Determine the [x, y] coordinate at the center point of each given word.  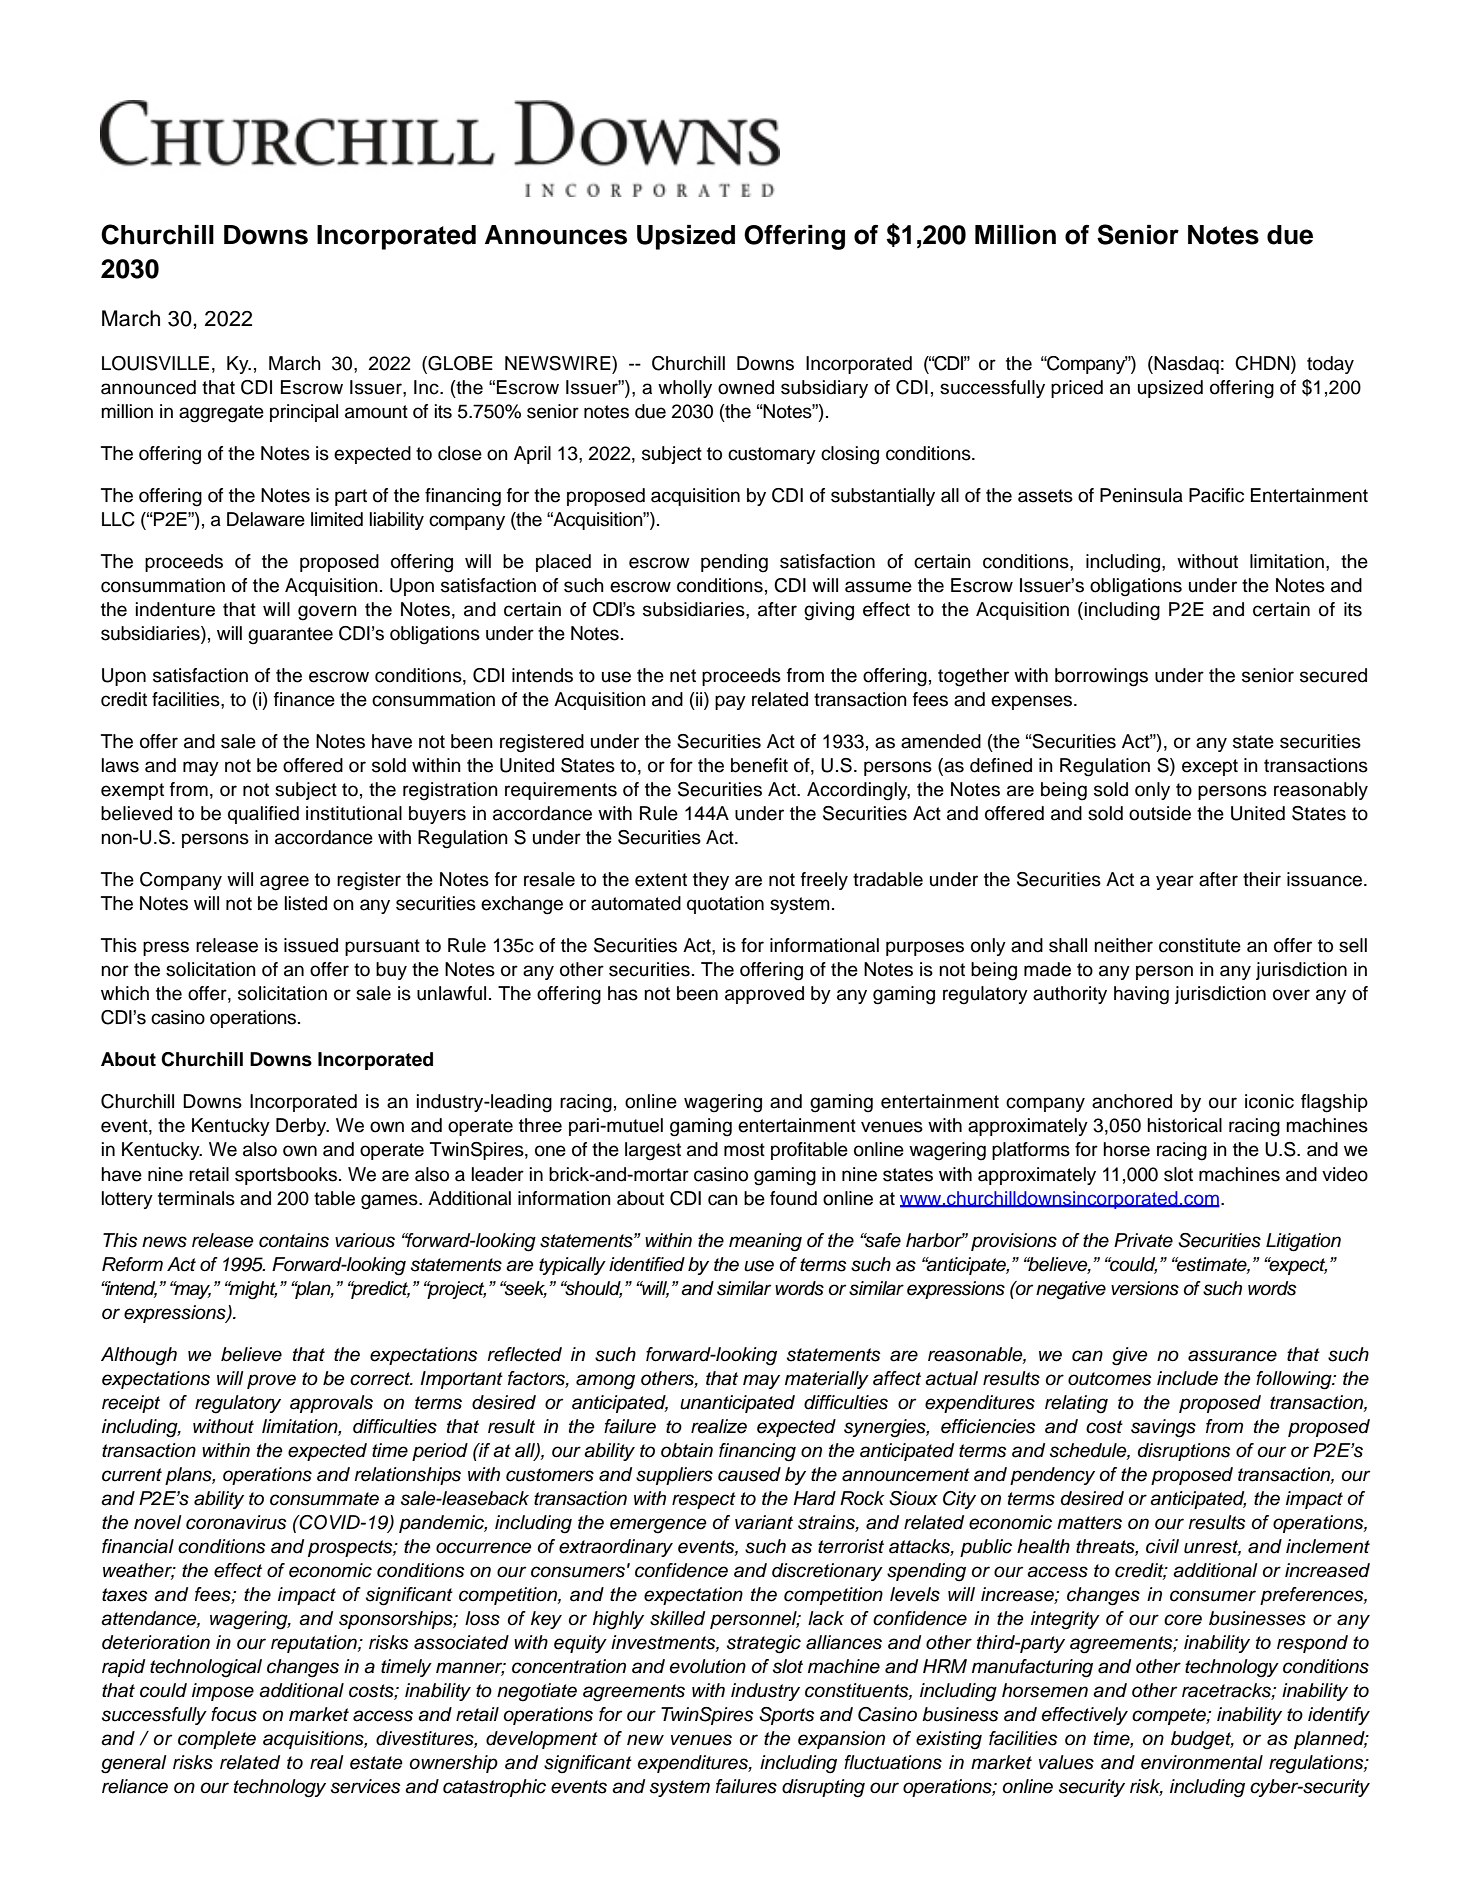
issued [311, 945]
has [623, 993]
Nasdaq [1186, 365]
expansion [841, 1740]
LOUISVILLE [155, 363]
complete [217, 1740]
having [1141, 995]
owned [746, 387]
